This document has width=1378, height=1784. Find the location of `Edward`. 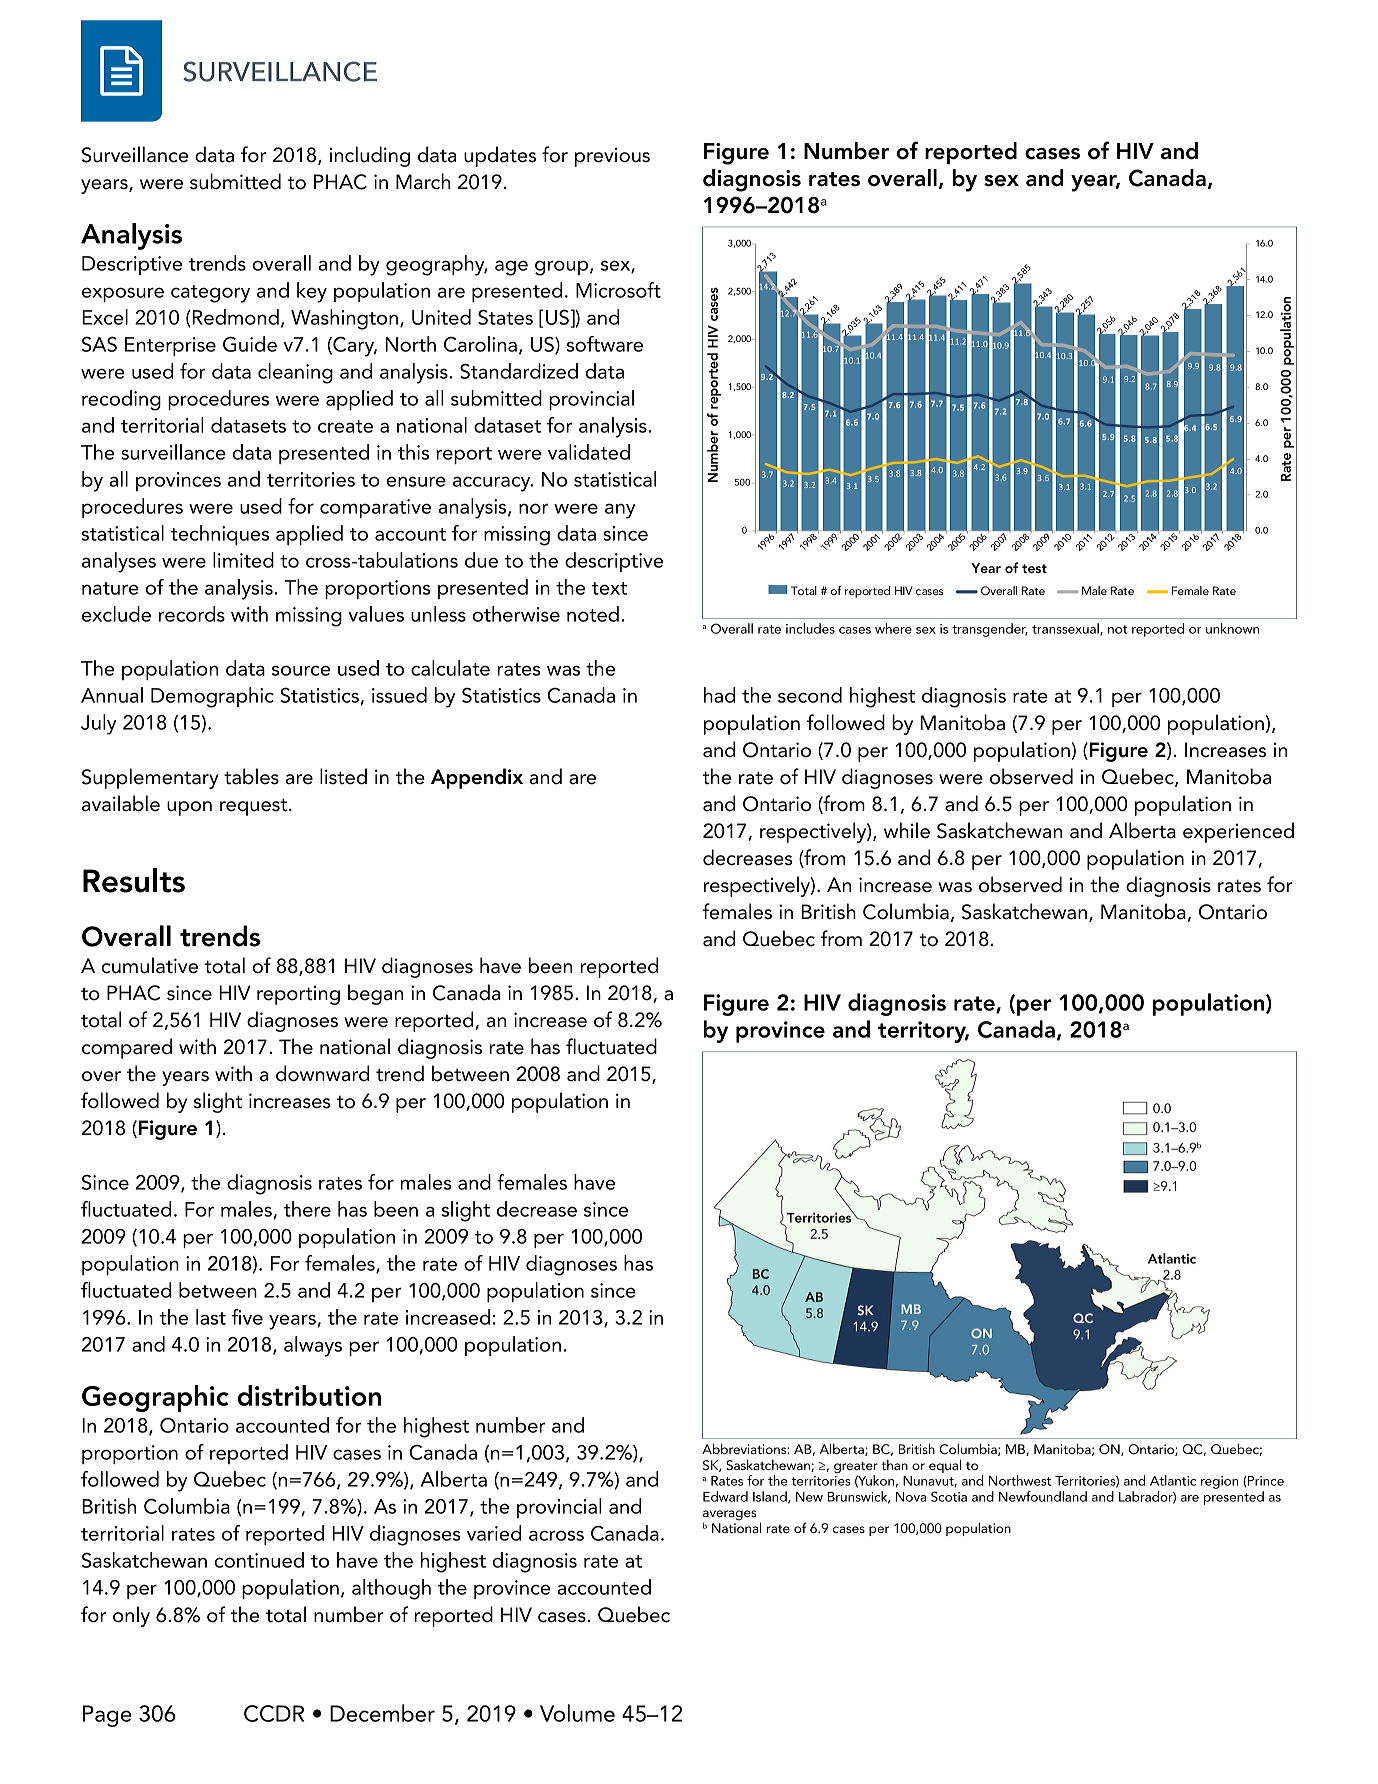

Edward is located at coordinates (725, 1496).
